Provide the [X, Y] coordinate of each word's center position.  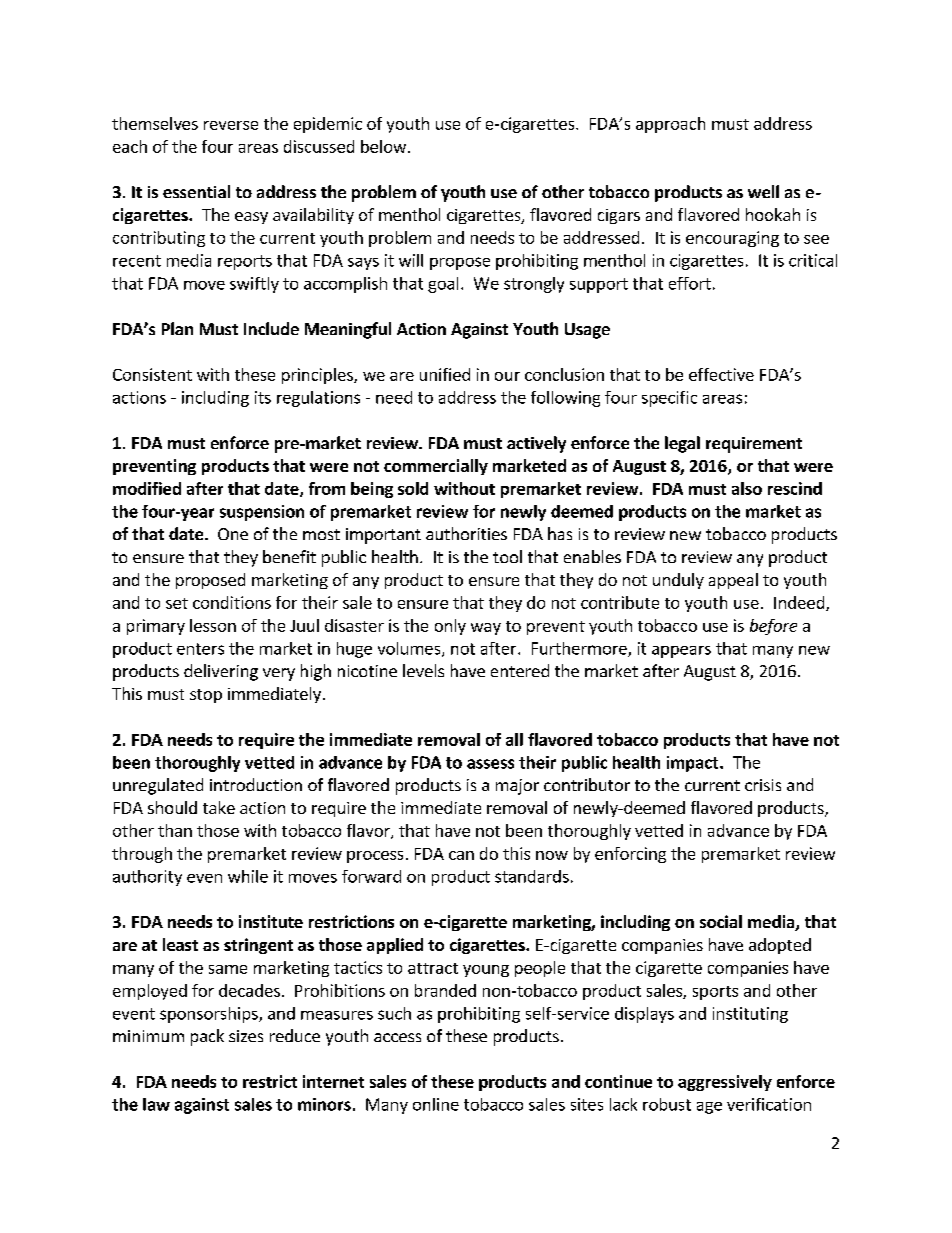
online [436, 1104]
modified [147, 488]
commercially [436, 467]
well [763, 191]
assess [490, 764]
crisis [763, 785]
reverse [231, 125]
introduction [256, 784]
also [747, 488]
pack [207, 1037]
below [383, 146]
